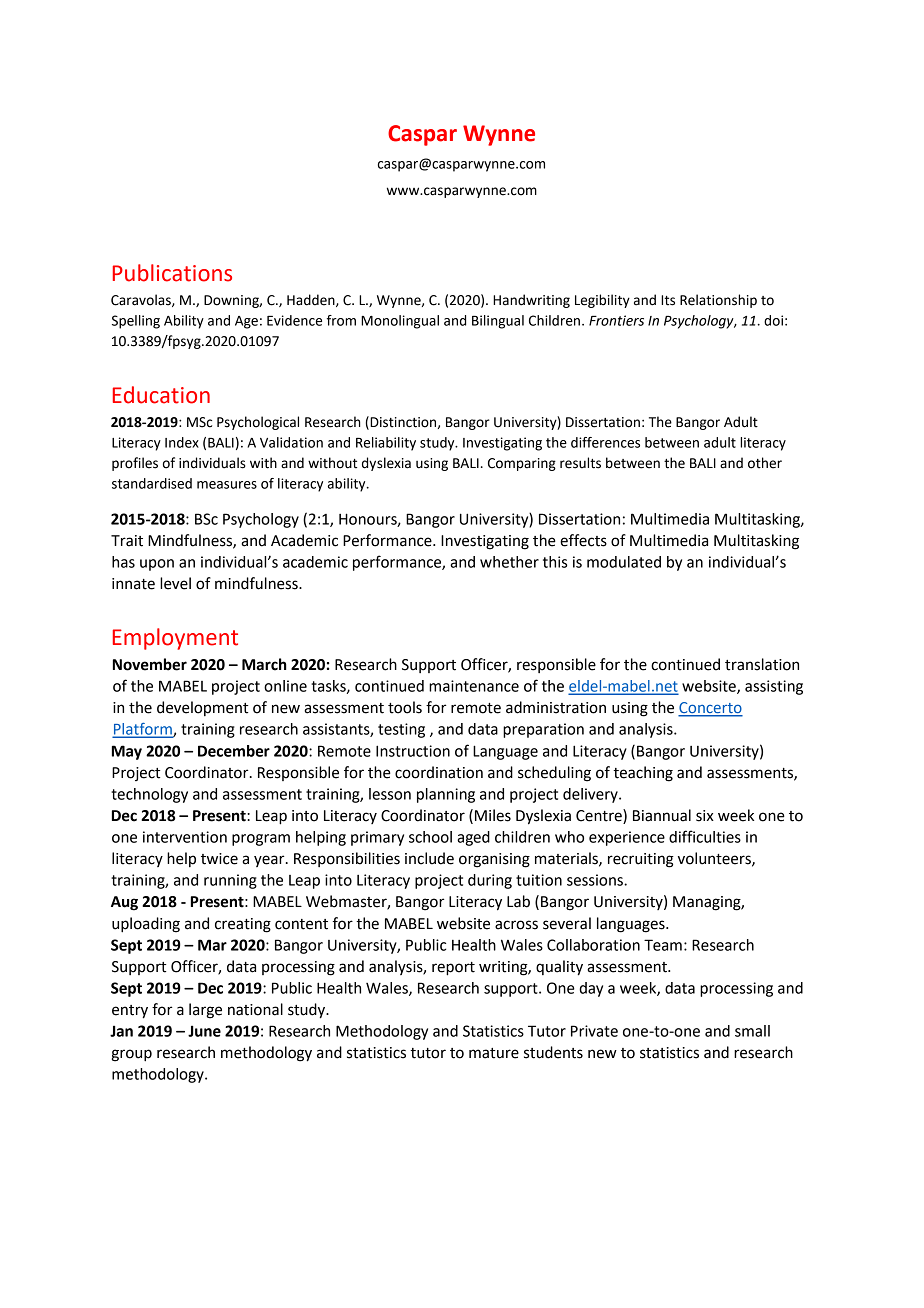  I want to click on difficulties, so click(705, 836).
